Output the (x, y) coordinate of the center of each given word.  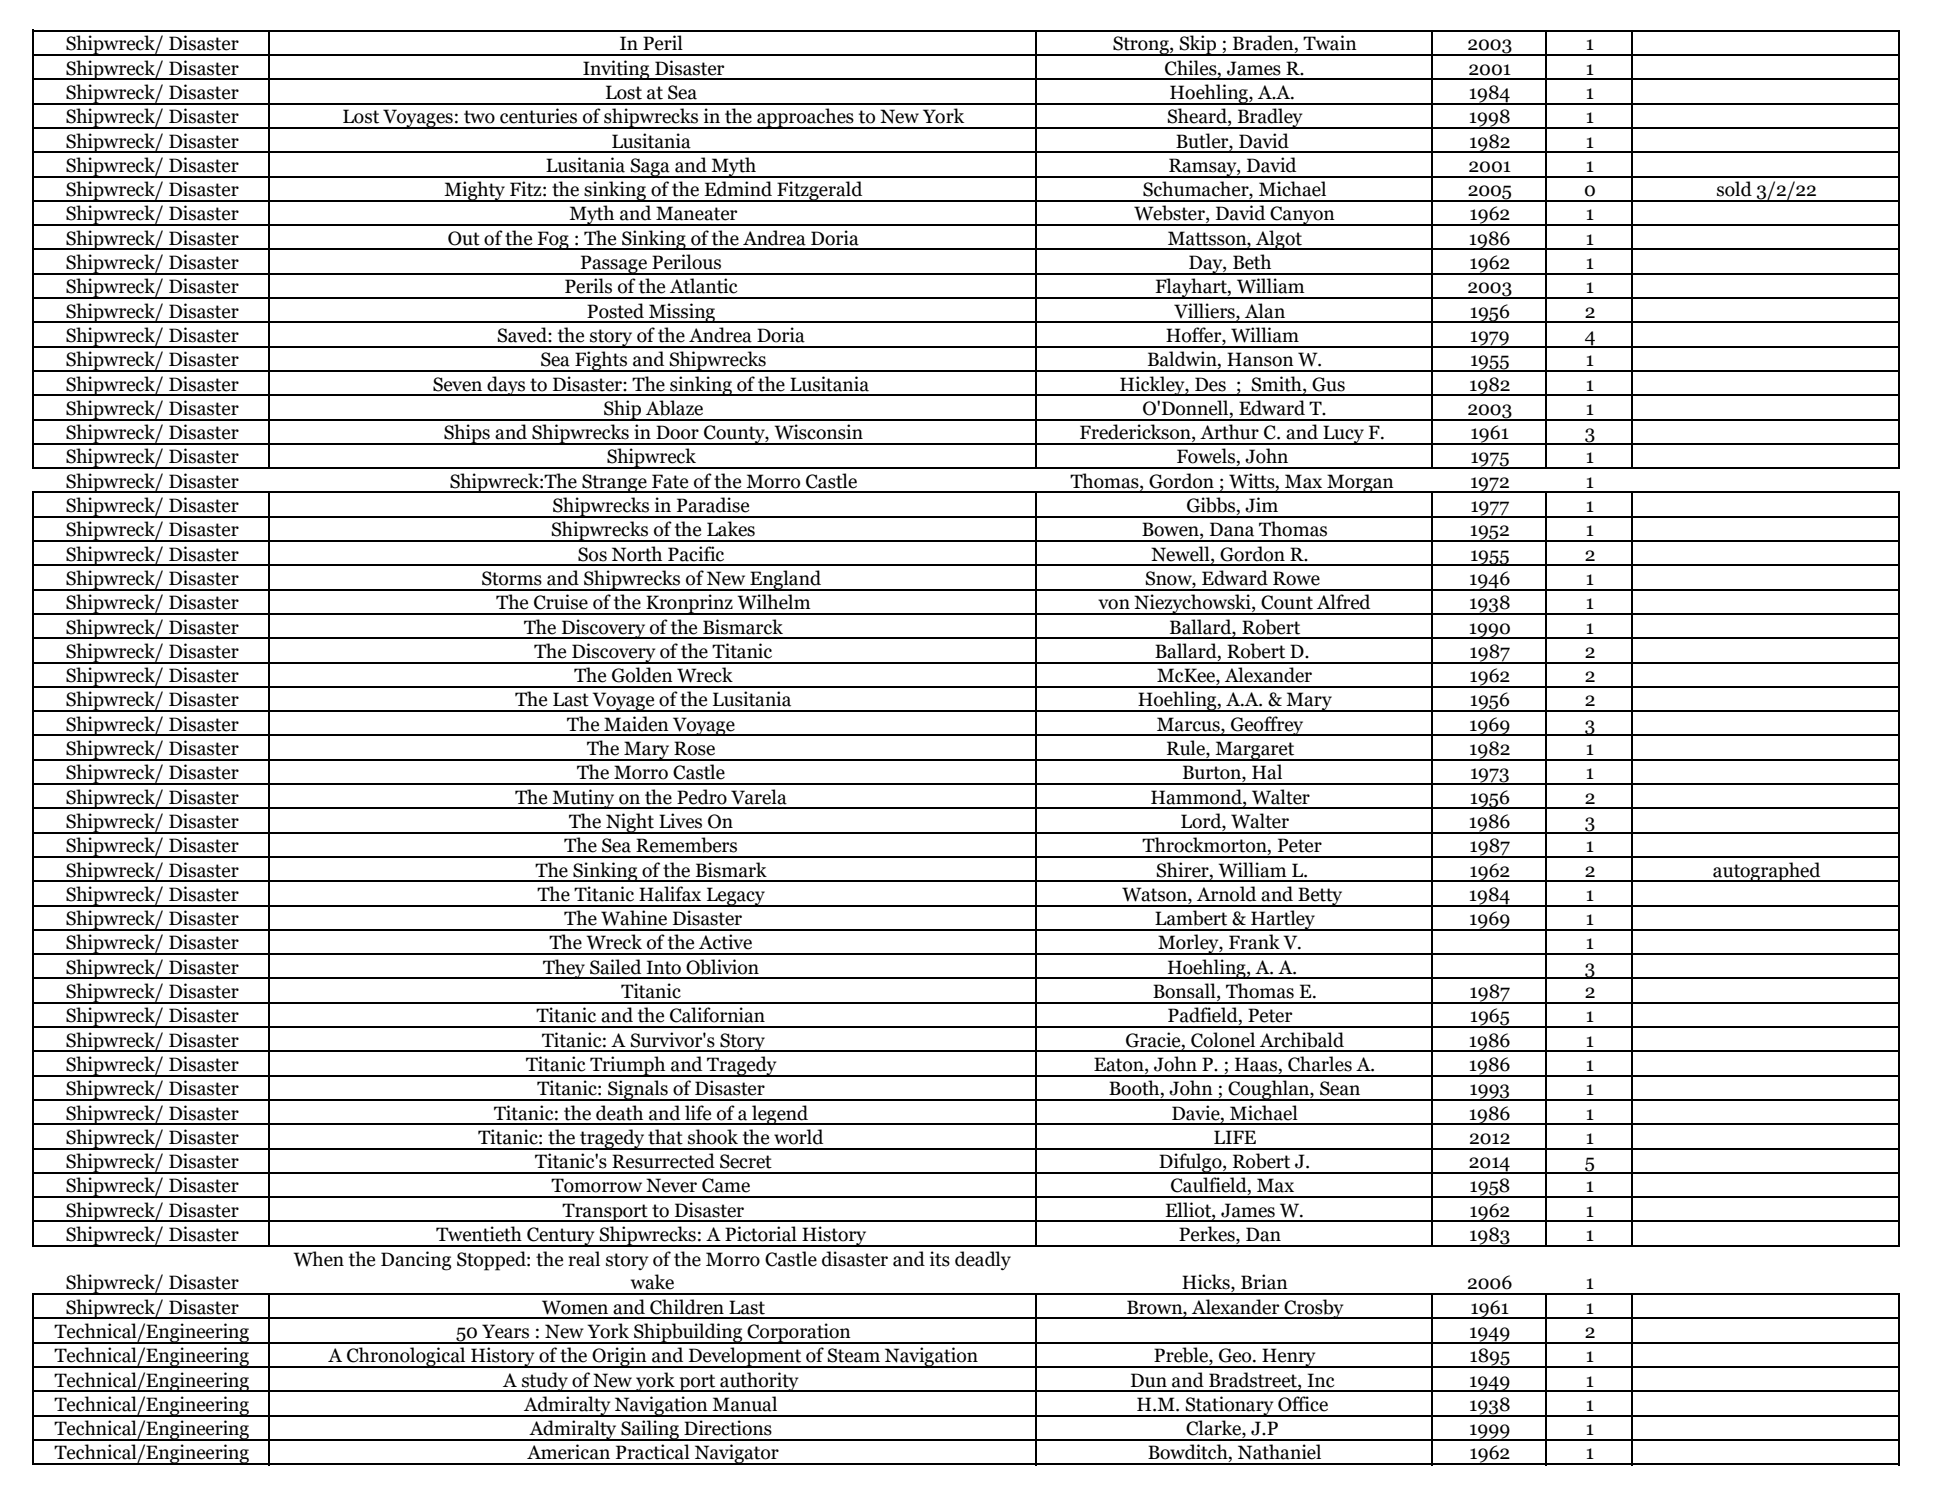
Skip (1198, 45)
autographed (1767, 872)
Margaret (1255, 751)
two (479, 117)
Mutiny (583, 799)
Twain (1330, 43)
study (545, 1382)
